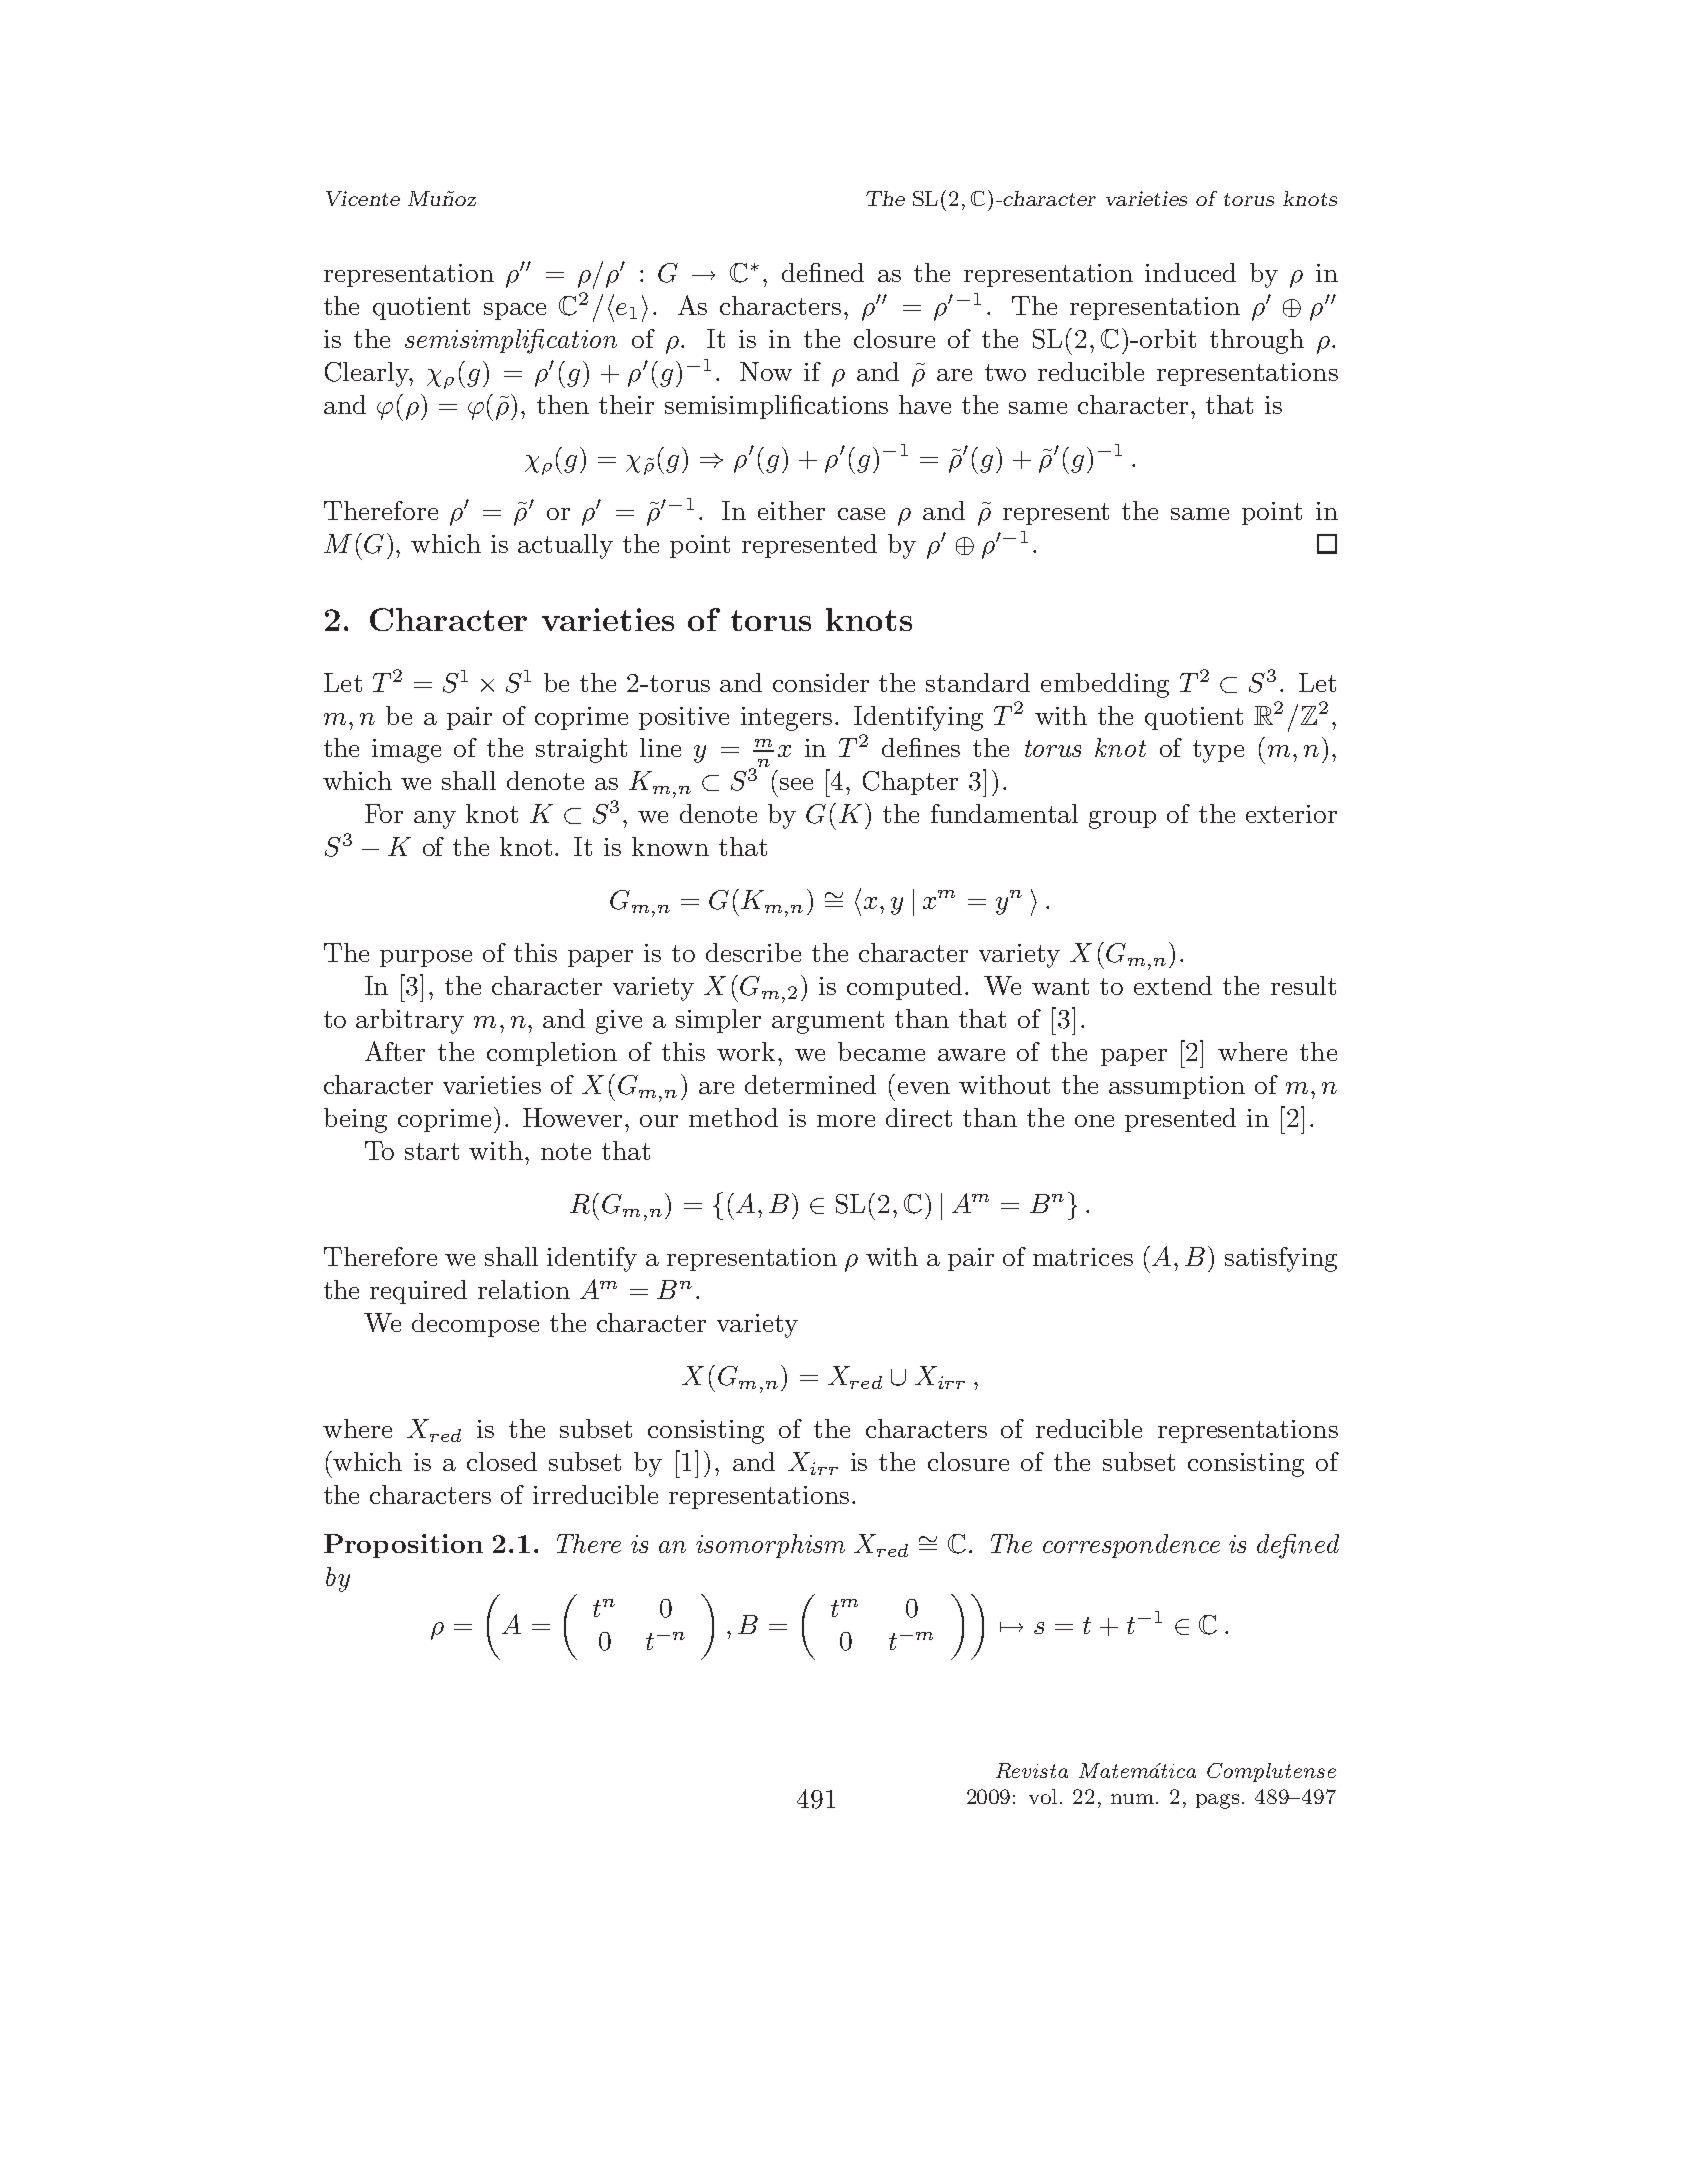 The image size is (1685, 2181). What do you see at coordinates (1190, 272) in the image?
I see `induced` at bounding box center [1190, 272].
